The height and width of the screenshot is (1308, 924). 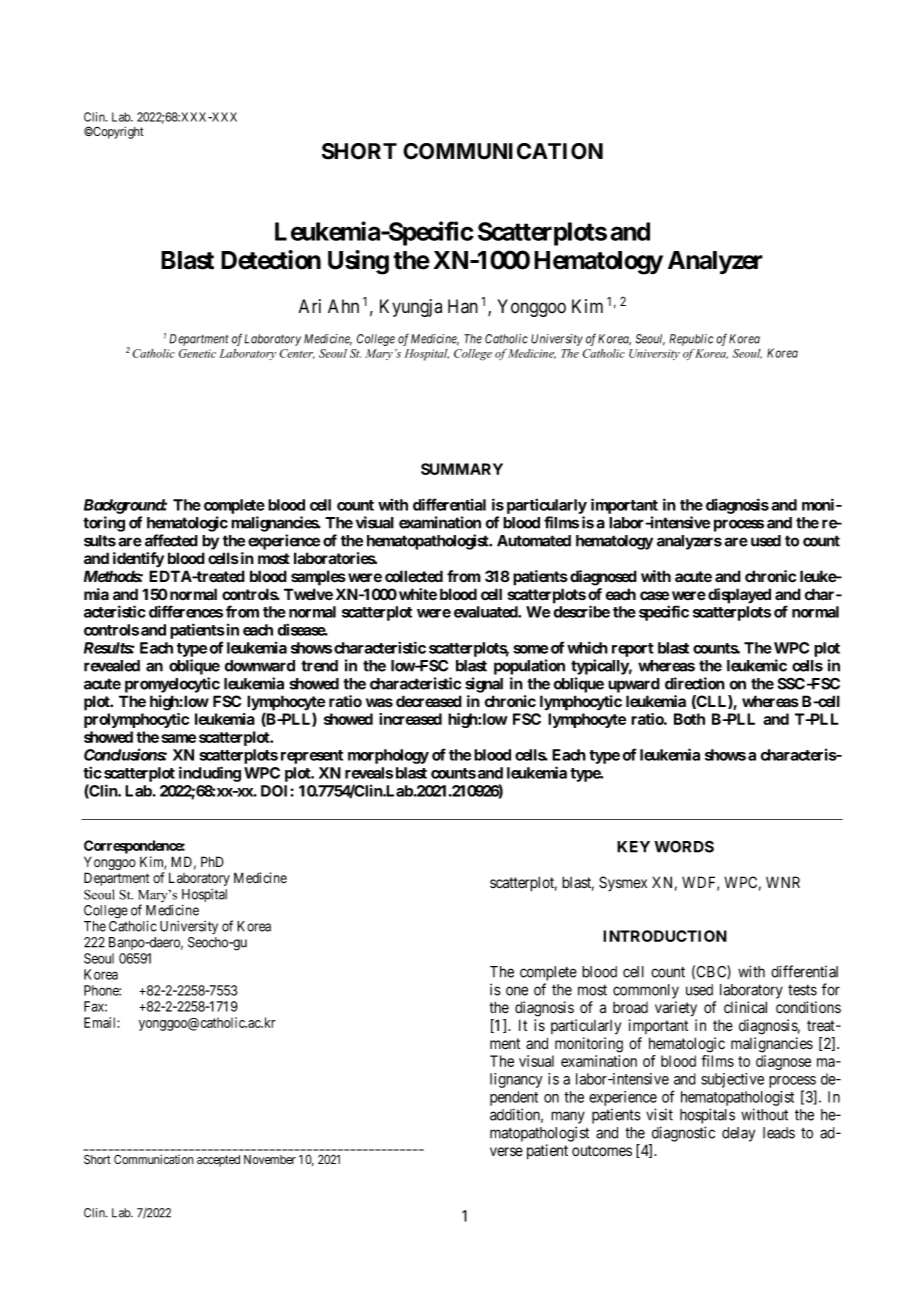 I want to click on Han, so click(x=463, y=306).
